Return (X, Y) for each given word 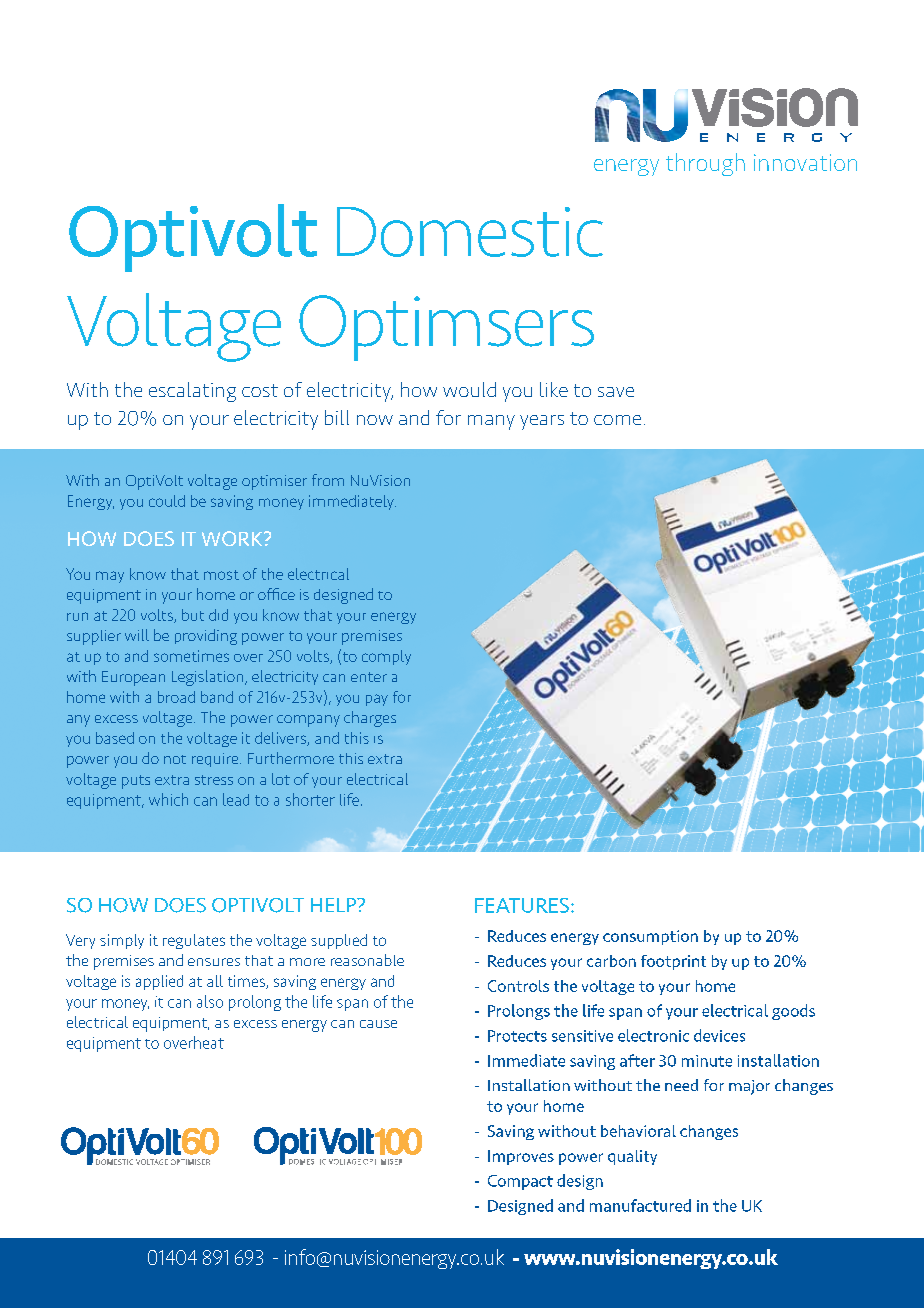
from (328, 480)
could (167, 501)
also (210, 1001)
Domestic (470, 232)
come (617, 420)
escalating (192, 392)
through (705, 164)
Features (522, 905)
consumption (650, 937)
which (168, 799)
